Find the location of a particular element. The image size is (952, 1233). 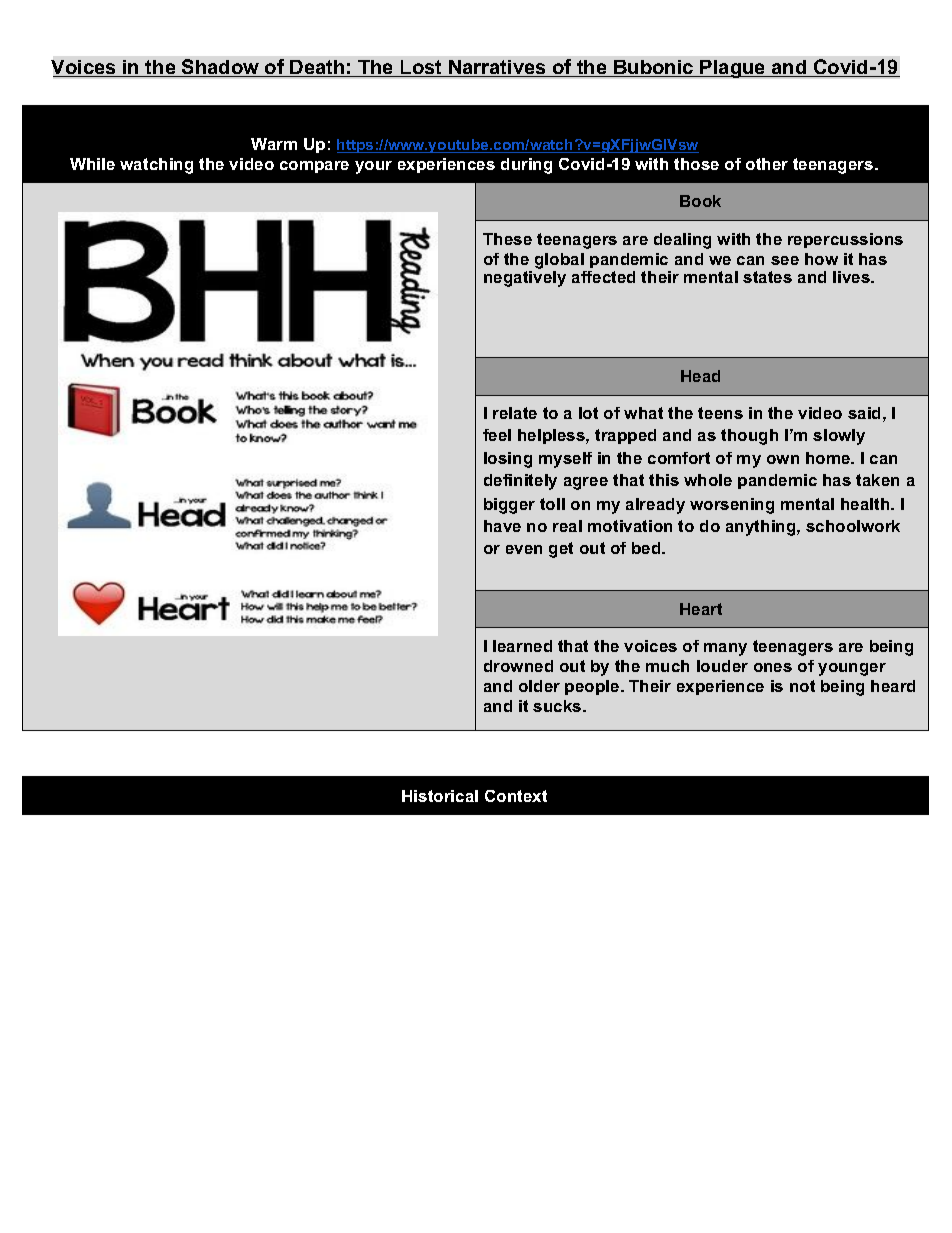

slowly is located at coordinates (839, 437).
